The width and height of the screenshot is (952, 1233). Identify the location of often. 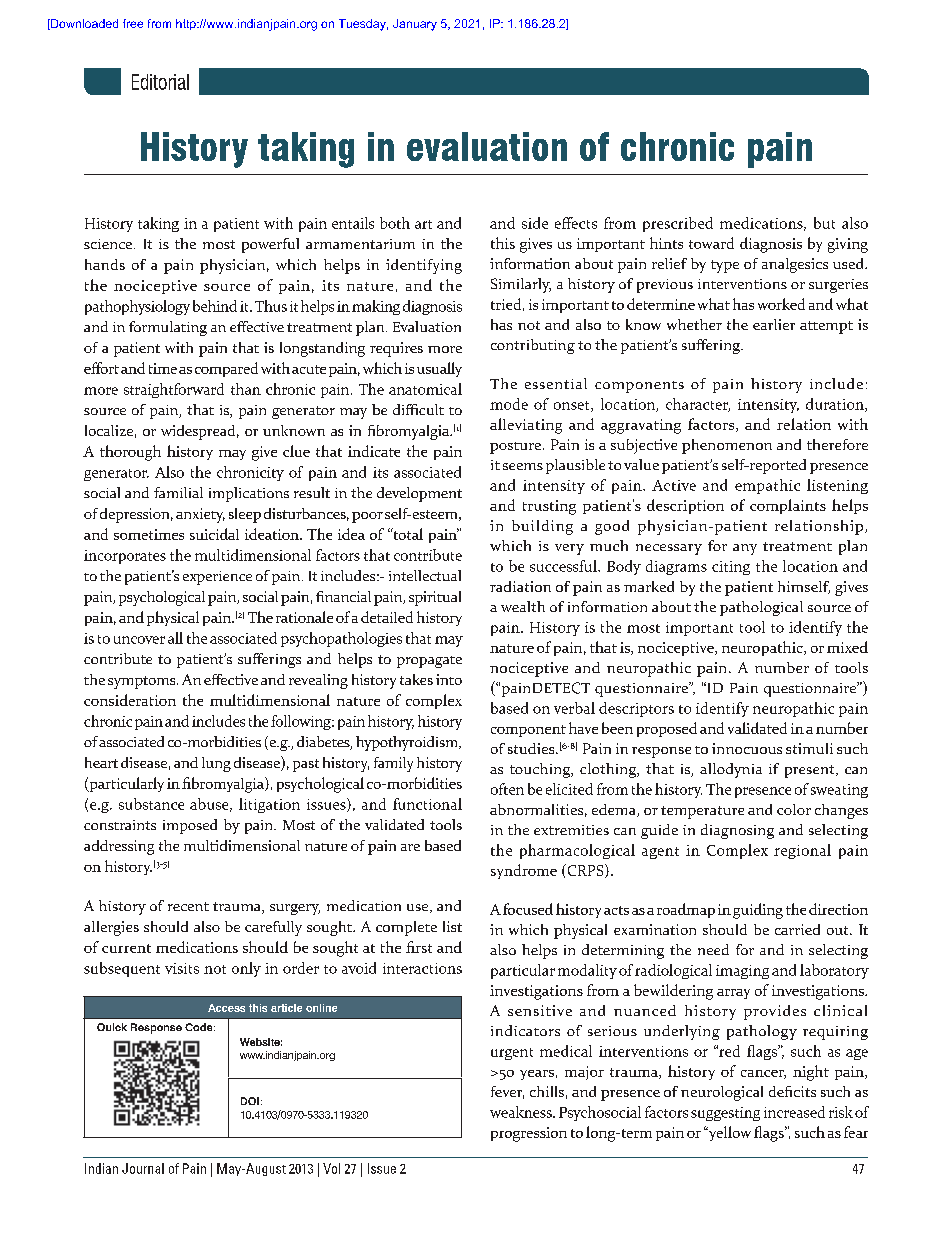
(507, 789).
